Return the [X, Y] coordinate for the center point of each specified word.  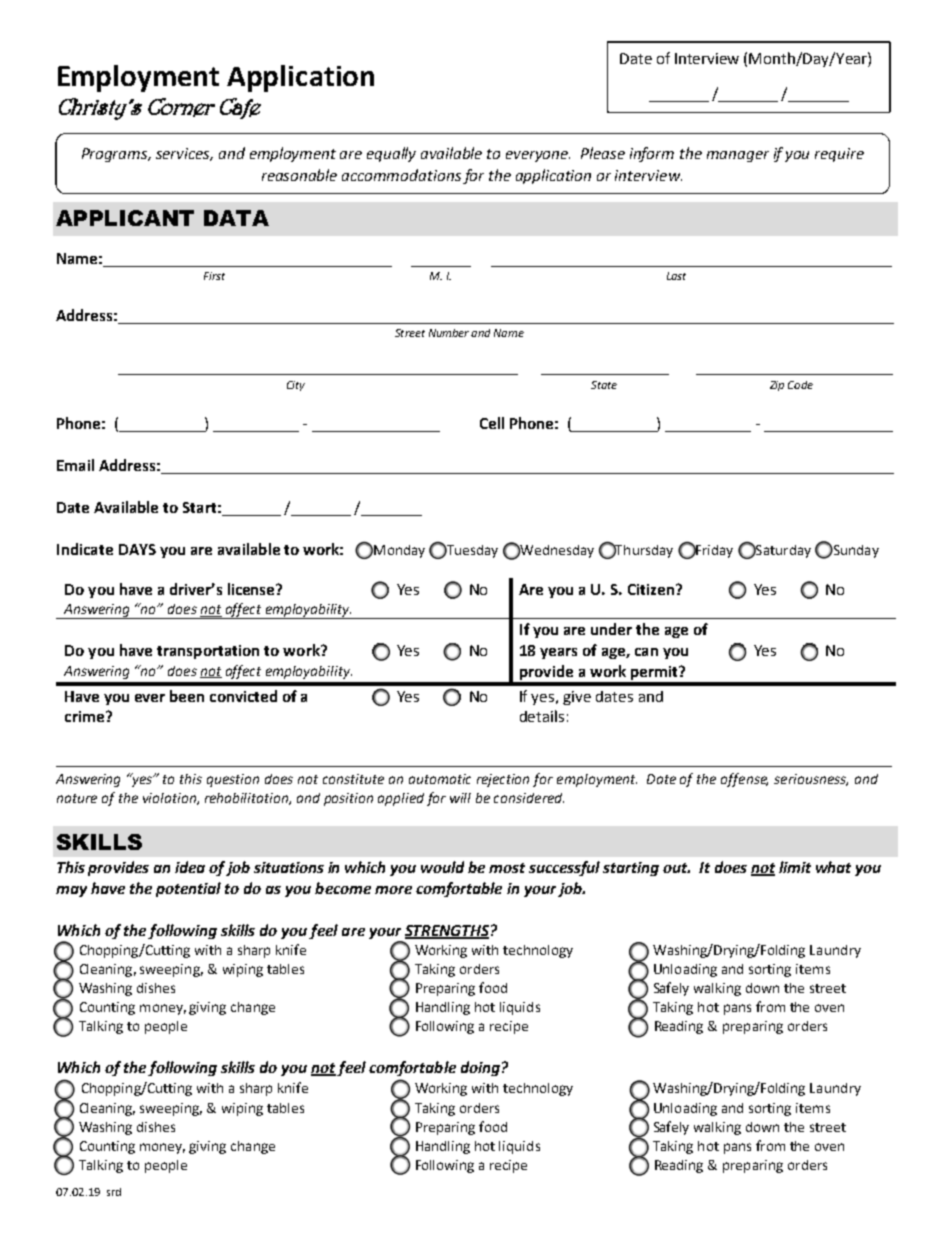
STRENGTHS [447, 931]
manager [738, 156]
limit [795, 867]
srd [114, 1192]
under [611, 629]
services [184, 154]
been [187, 696]
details [542, 716]
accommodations [401, 175]
